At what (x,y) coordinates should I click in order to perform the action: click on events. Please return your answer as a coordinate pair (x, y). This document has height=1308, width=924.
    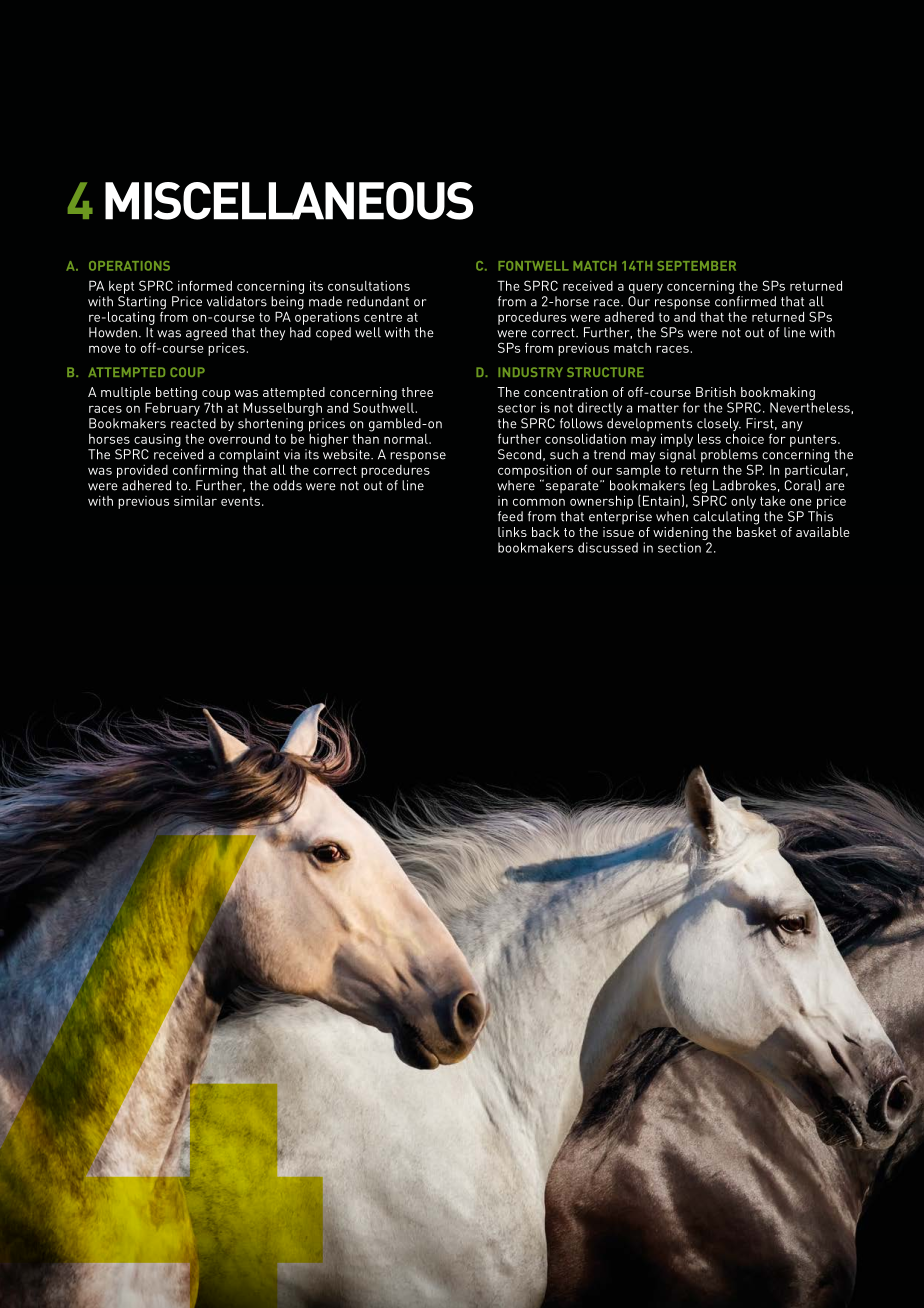
    Looking at the image, I should click on (240, 501).
